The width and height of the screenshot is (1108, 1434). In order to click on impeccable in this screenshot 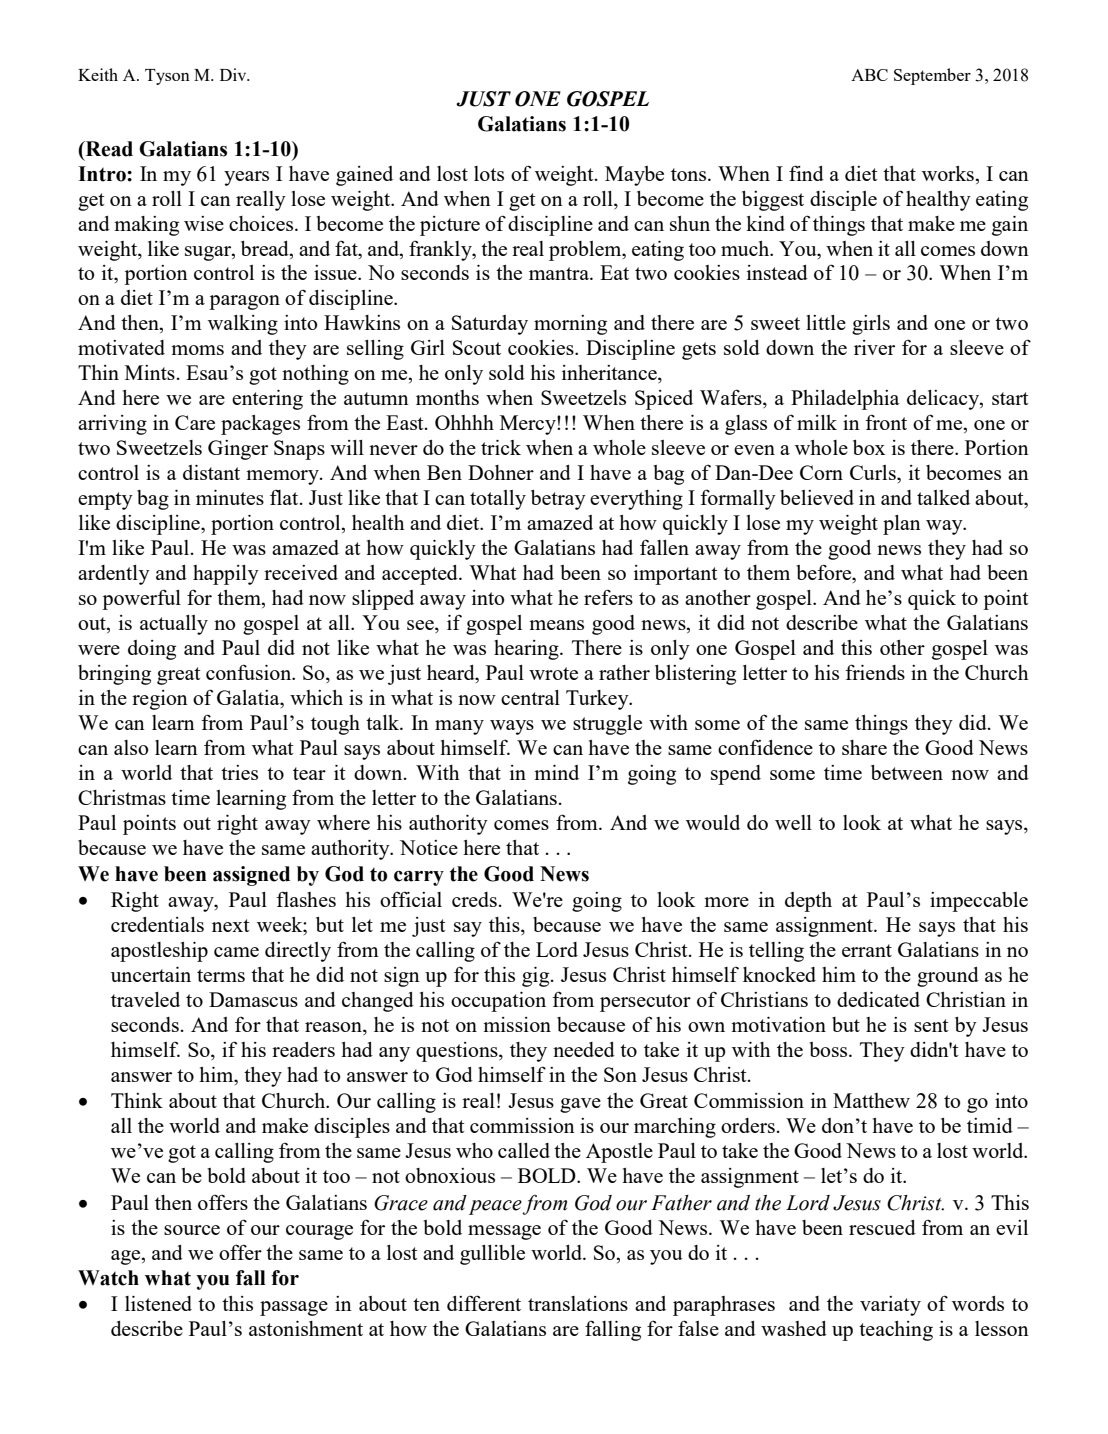, I will do `click(979, 902)`.
